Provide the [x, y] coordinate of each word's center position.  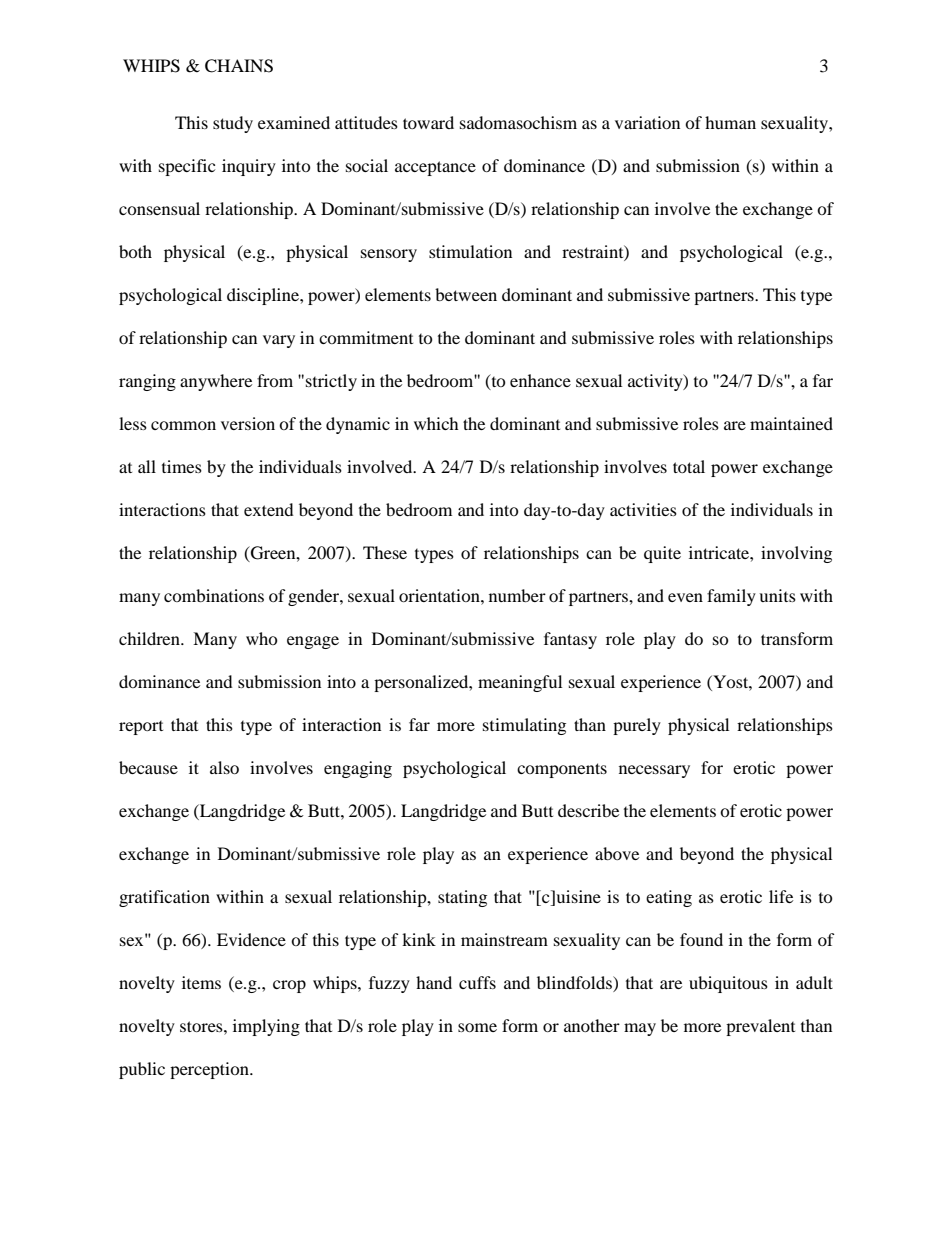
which [436, 423]
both [135, 251]
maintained [791, 423]
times [182, 466]
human [730, 122]
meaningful [520, 683]
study [233, 124]
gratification [164, 898]
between [466, 294]
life [781, 896]
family [731, 597]
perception [210, 1070]
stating [462, 898]
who [262, 638]
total [689, 466]
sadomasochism [518, 122]
